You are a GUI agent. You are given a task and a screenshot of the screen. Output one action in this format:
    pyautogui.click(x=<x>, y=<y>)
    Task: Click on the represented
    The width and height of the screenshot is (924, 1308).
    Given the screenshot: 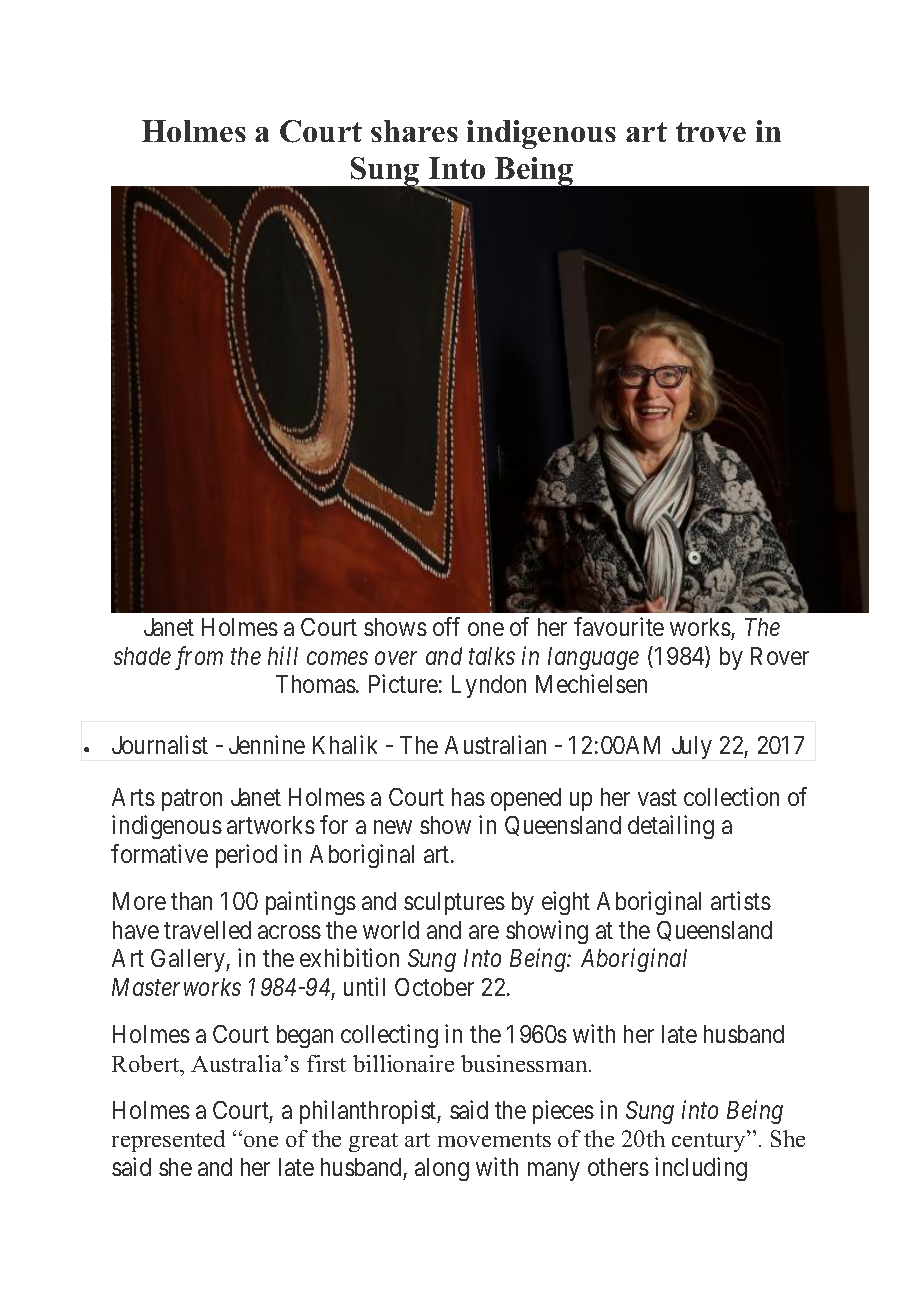 What is the action you would take?
    pyautogui.click(x=168, y=1141)
